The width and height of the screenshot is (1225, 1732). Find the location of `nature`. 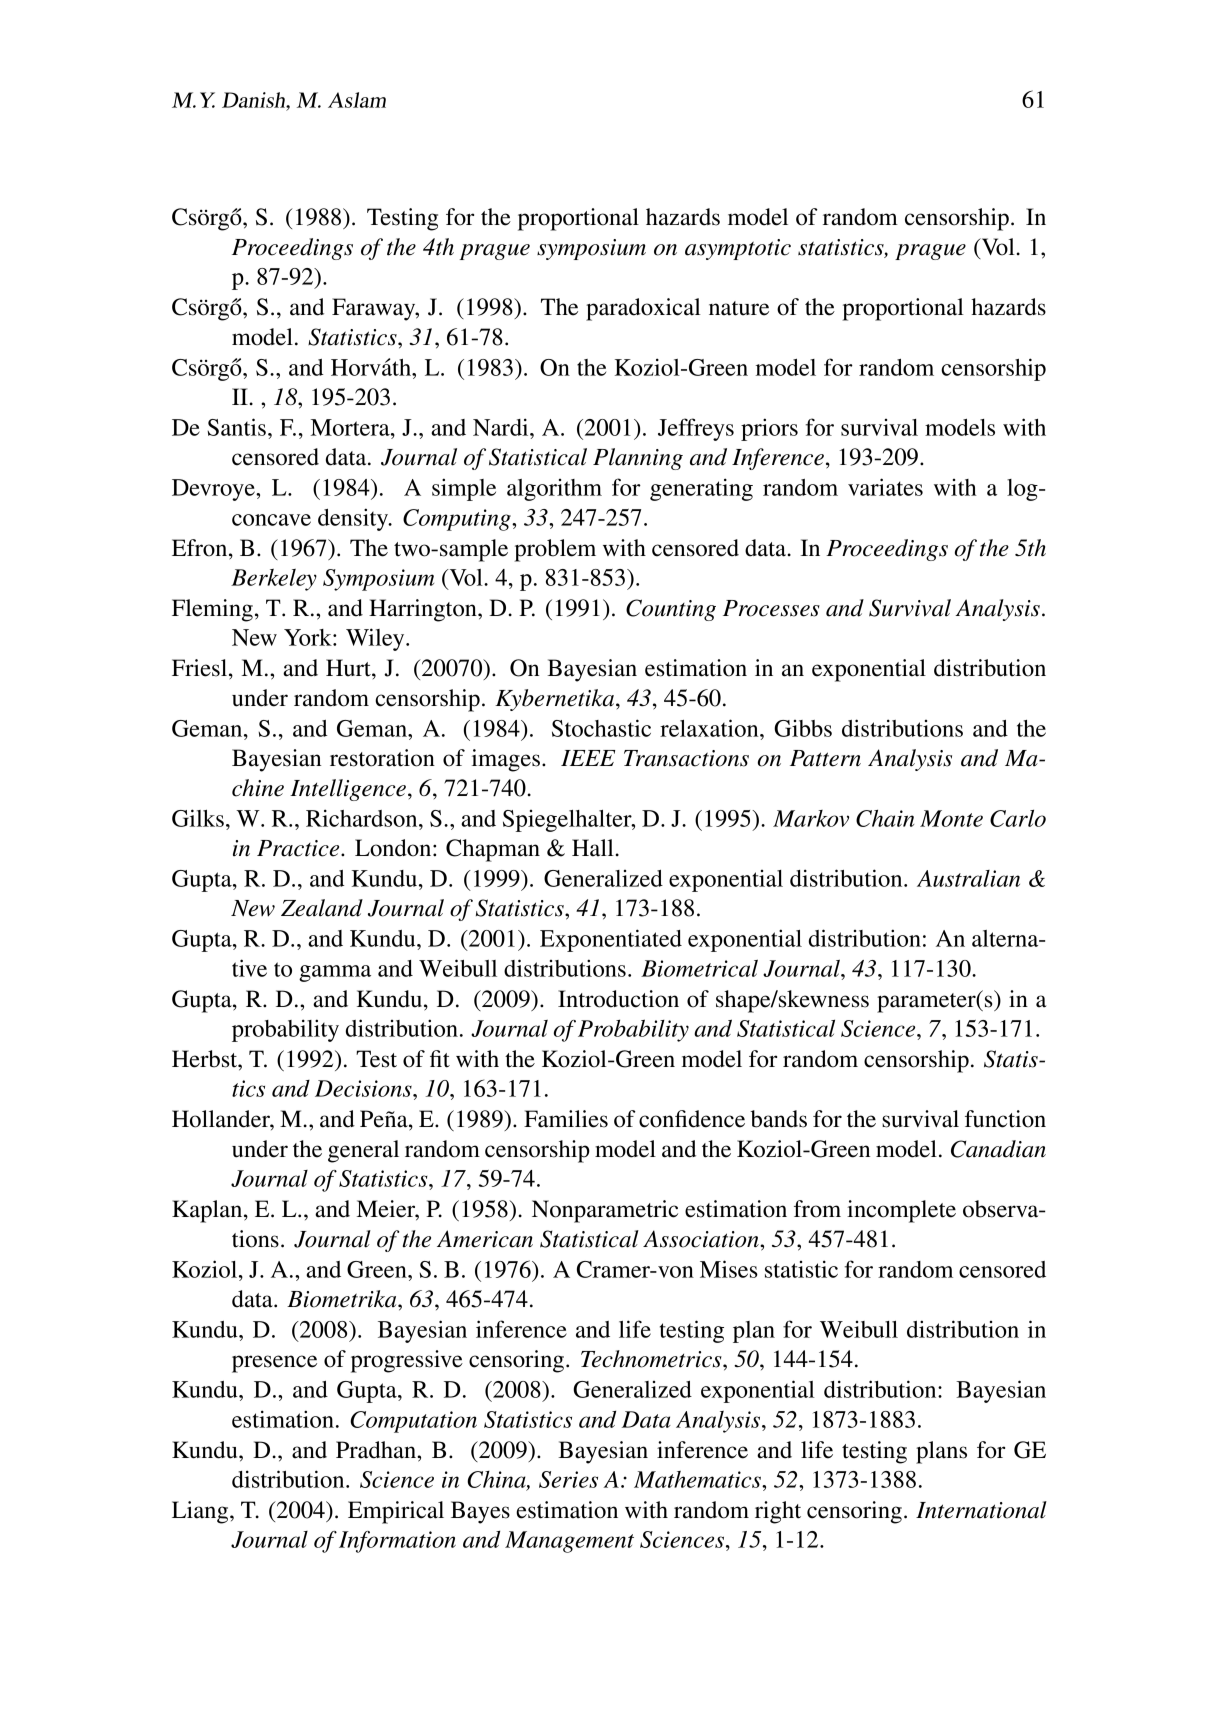

nature is located at coordinates (739, 308).
